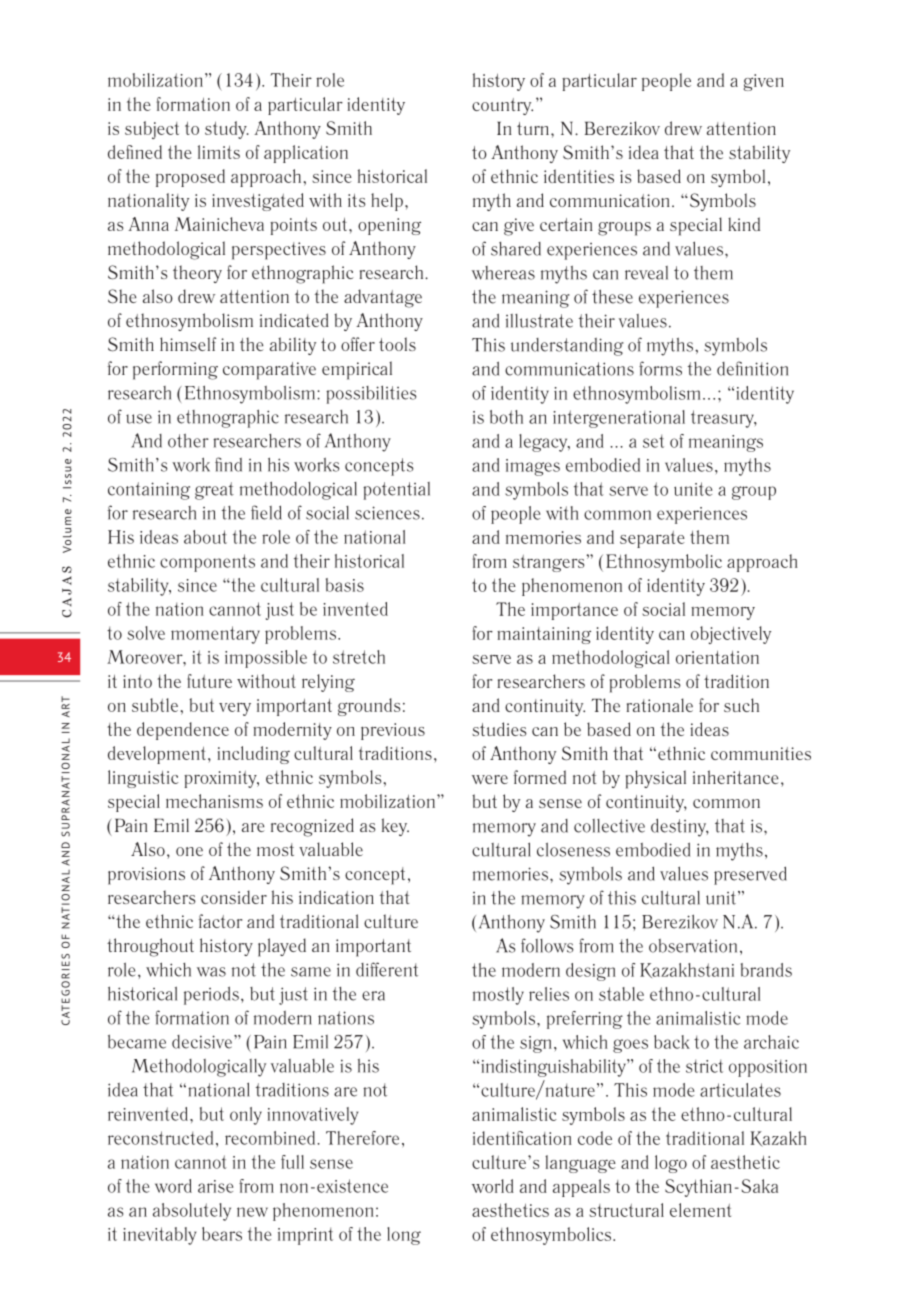  What do you see at coordinates (211, 995) in the page?
I see `periods` at bounding box center [211, 995].
